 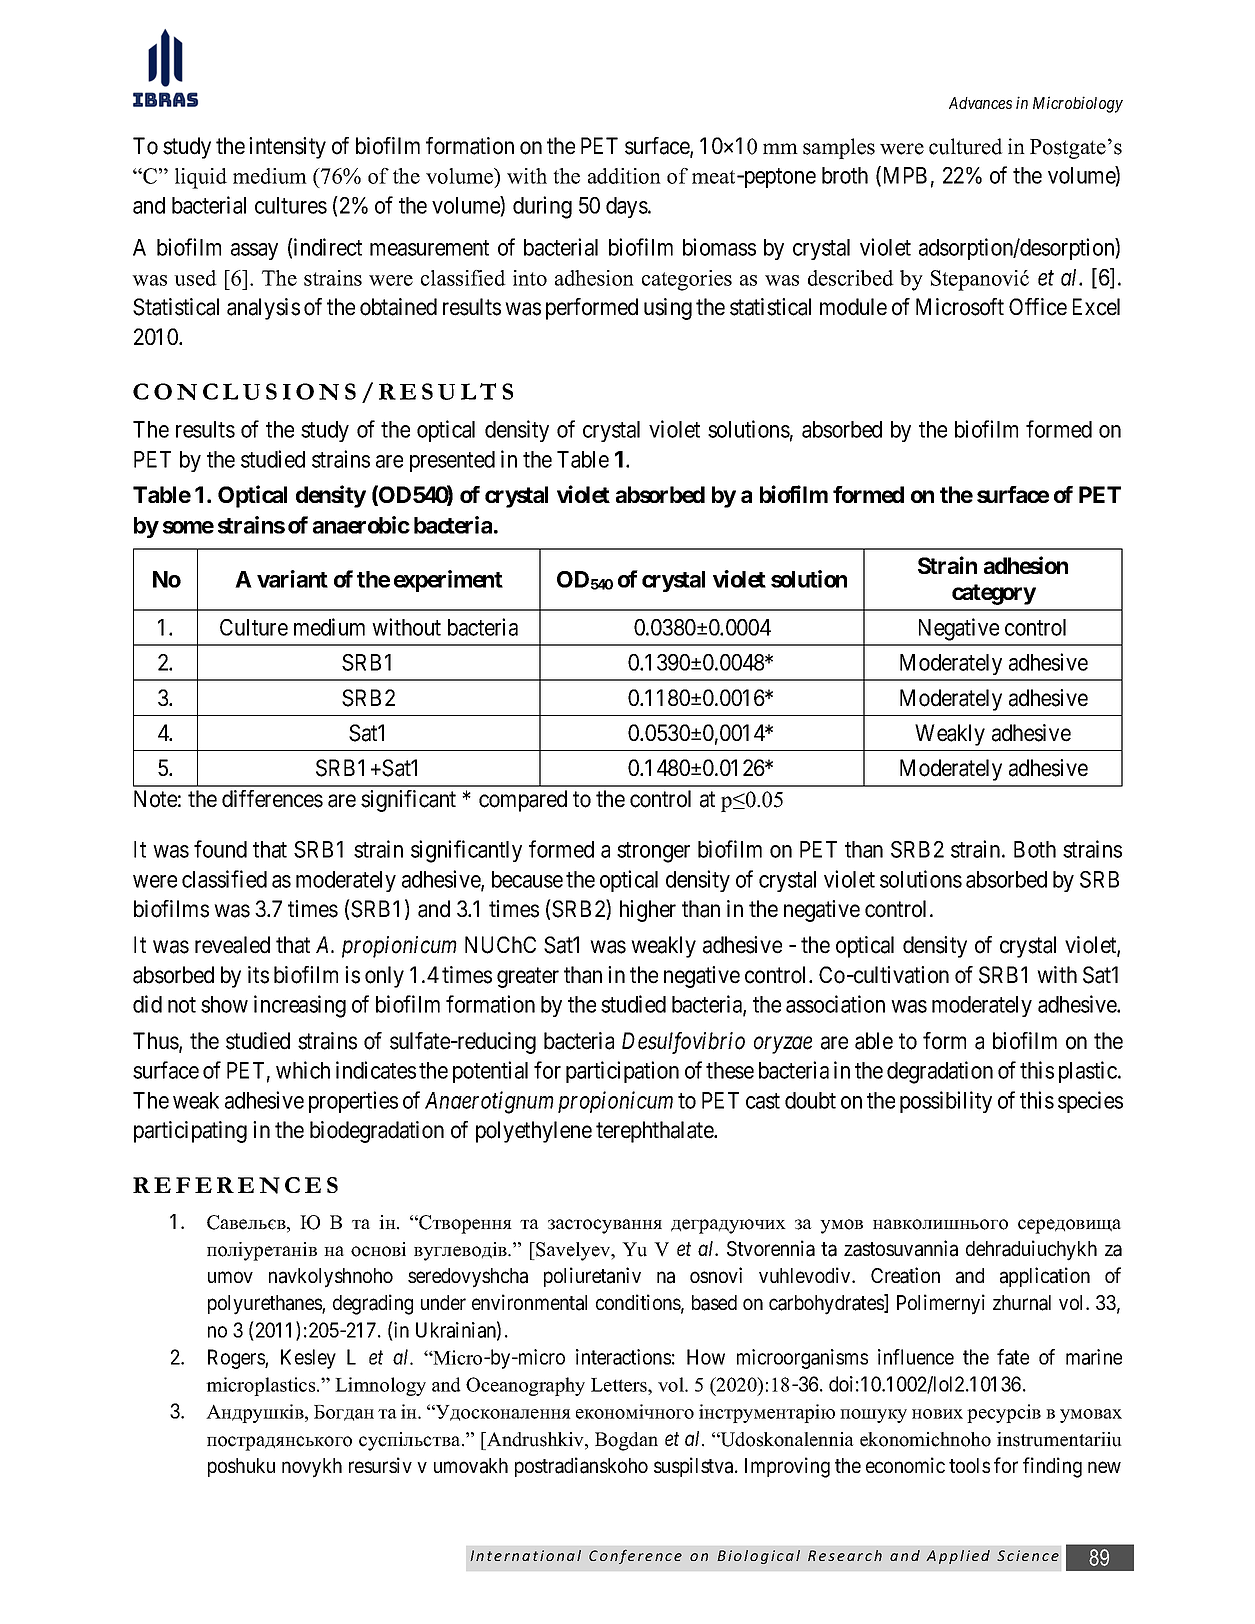 What do you see at coordinates (653, 852) in the screenshot?
I see `stronger` at bounding box center [653, 852].
